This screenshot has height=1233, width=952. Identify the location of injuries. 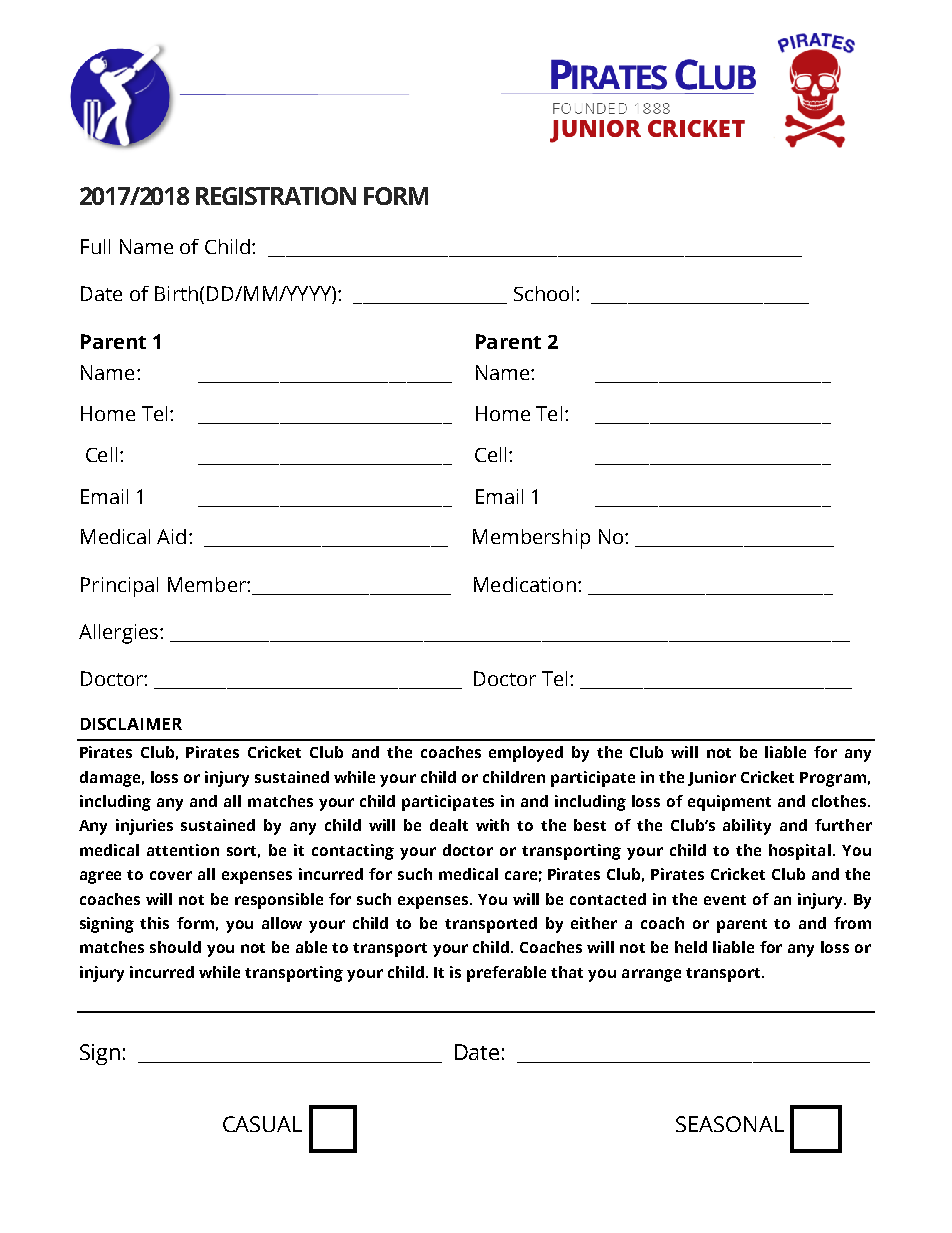
(144, 827).
